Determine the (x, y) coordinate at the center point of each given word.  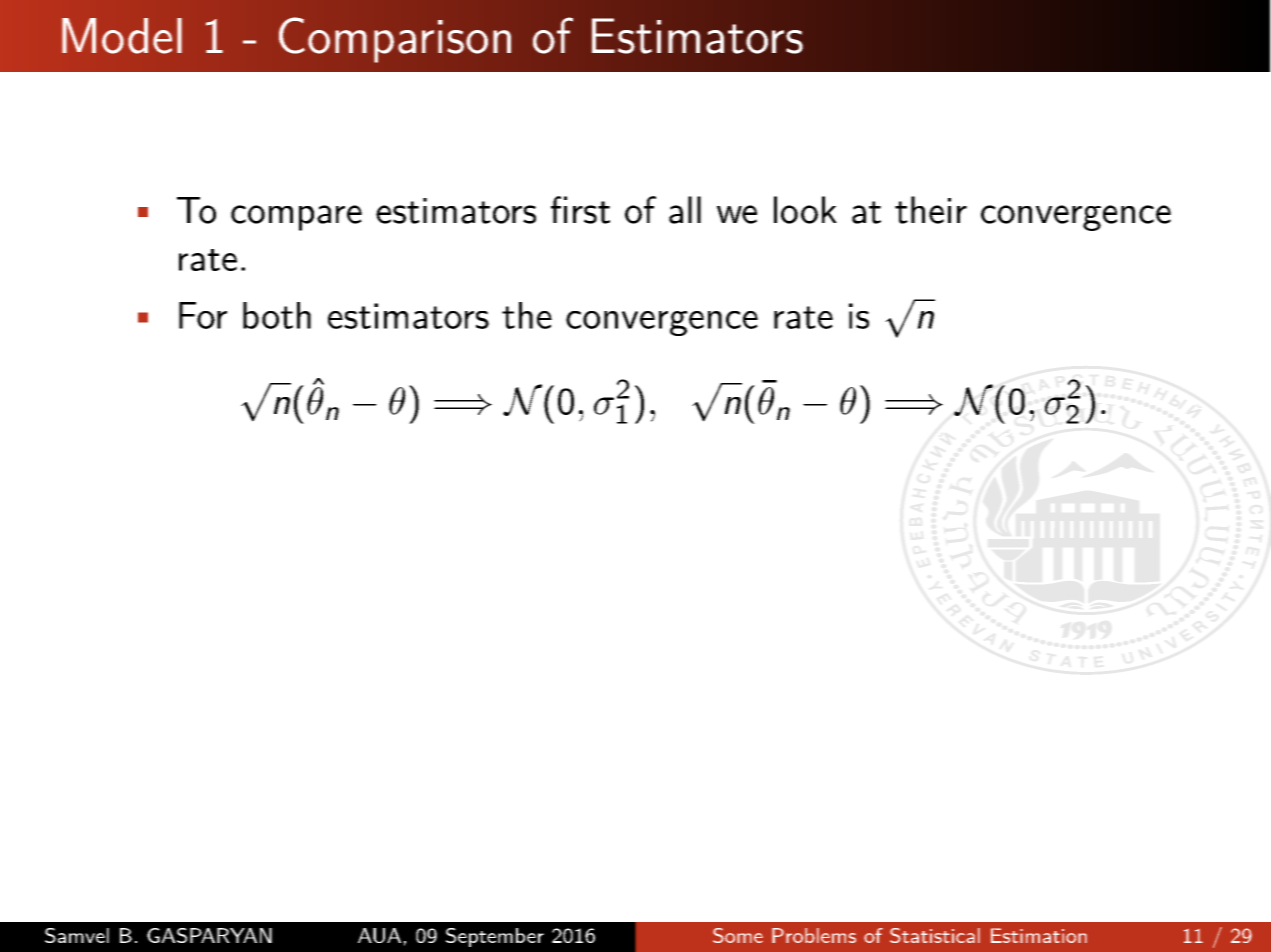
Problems (814, 935)
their (931, 210)
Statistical (935, 935)
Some (738, 935)
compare (296, 218)
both (277, 315)
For (203, 315)
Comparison (395, 40)
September (495, 937)
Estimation (1039, 935)
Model (122, 36)
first (580, 210)
